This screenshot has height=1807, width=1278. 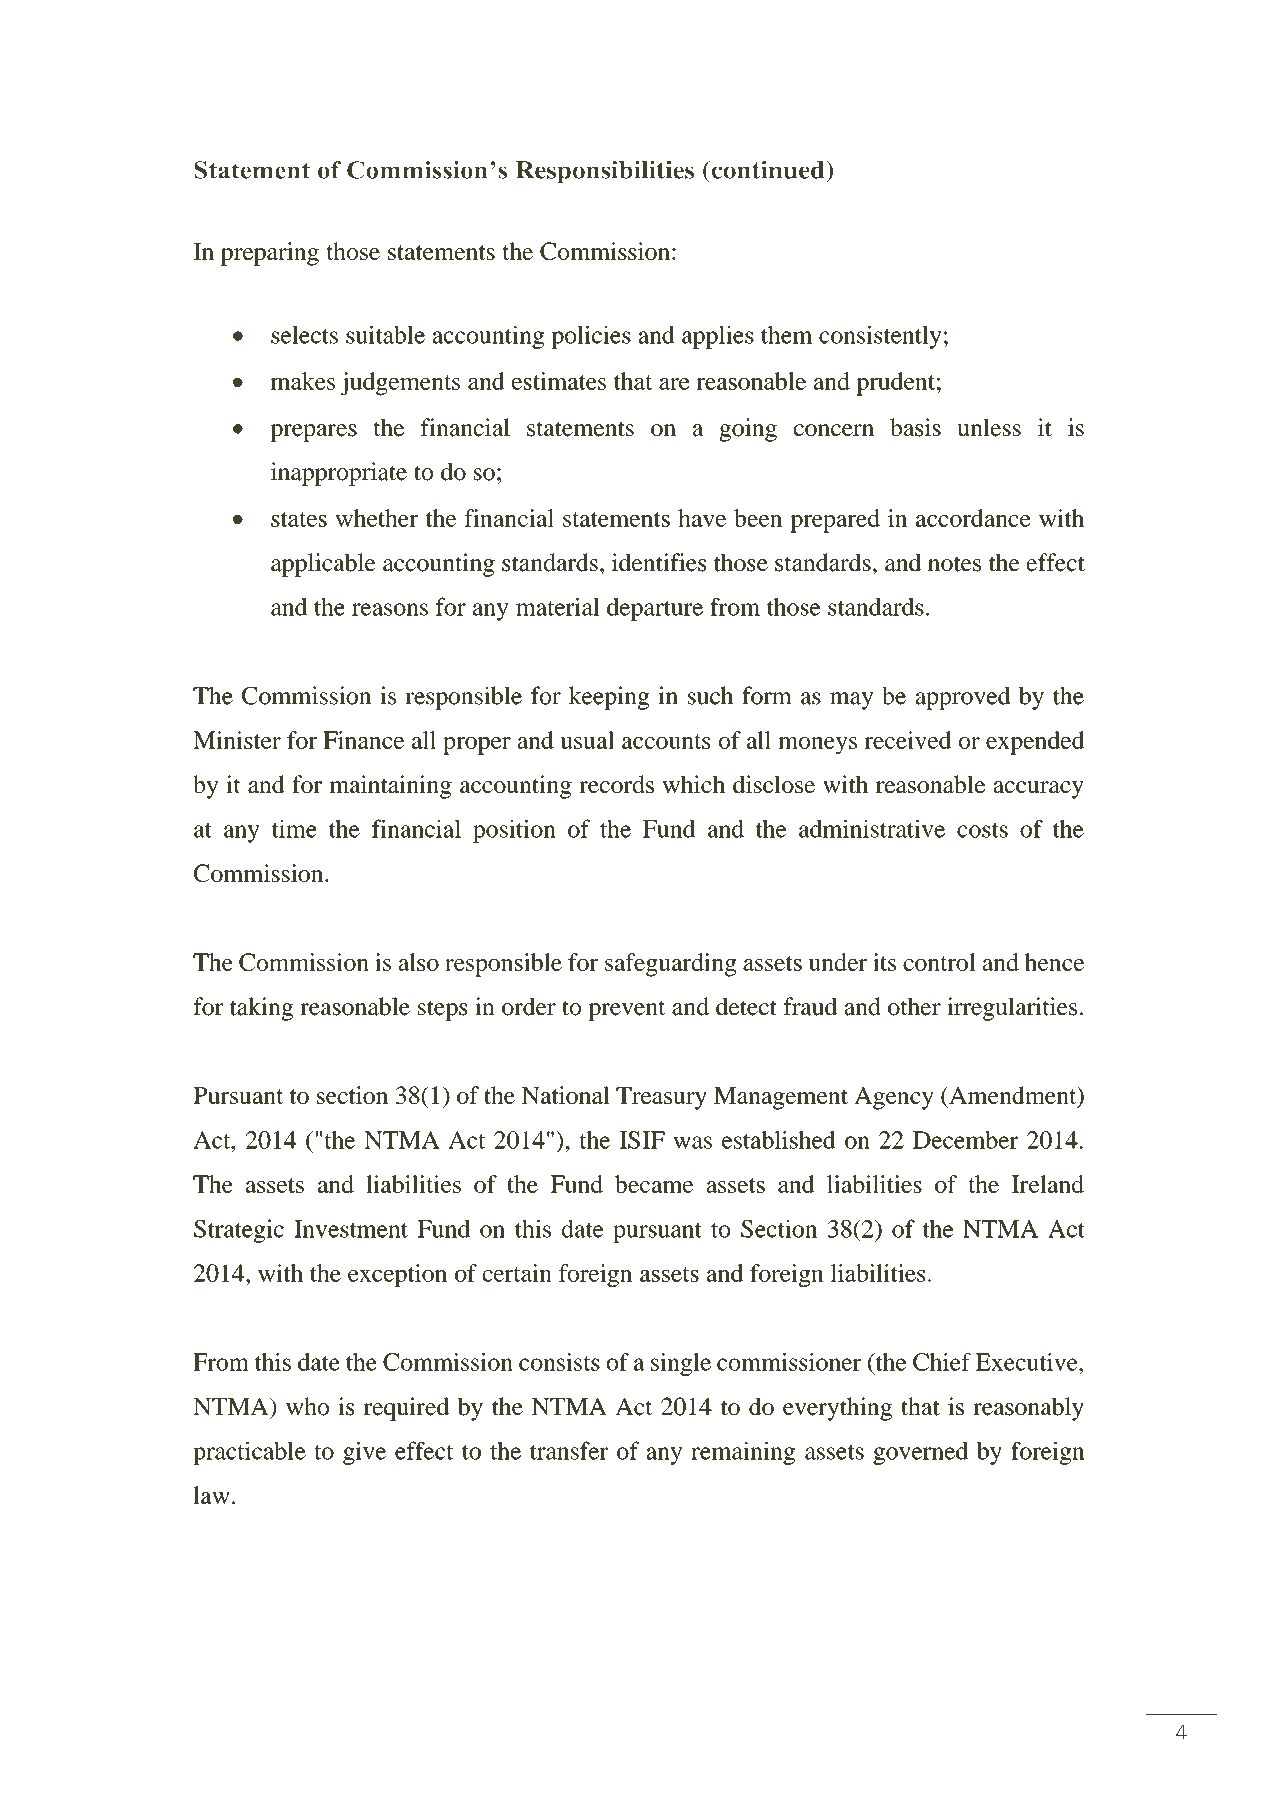 I want to click on give, so click(x=364, y=1453).
